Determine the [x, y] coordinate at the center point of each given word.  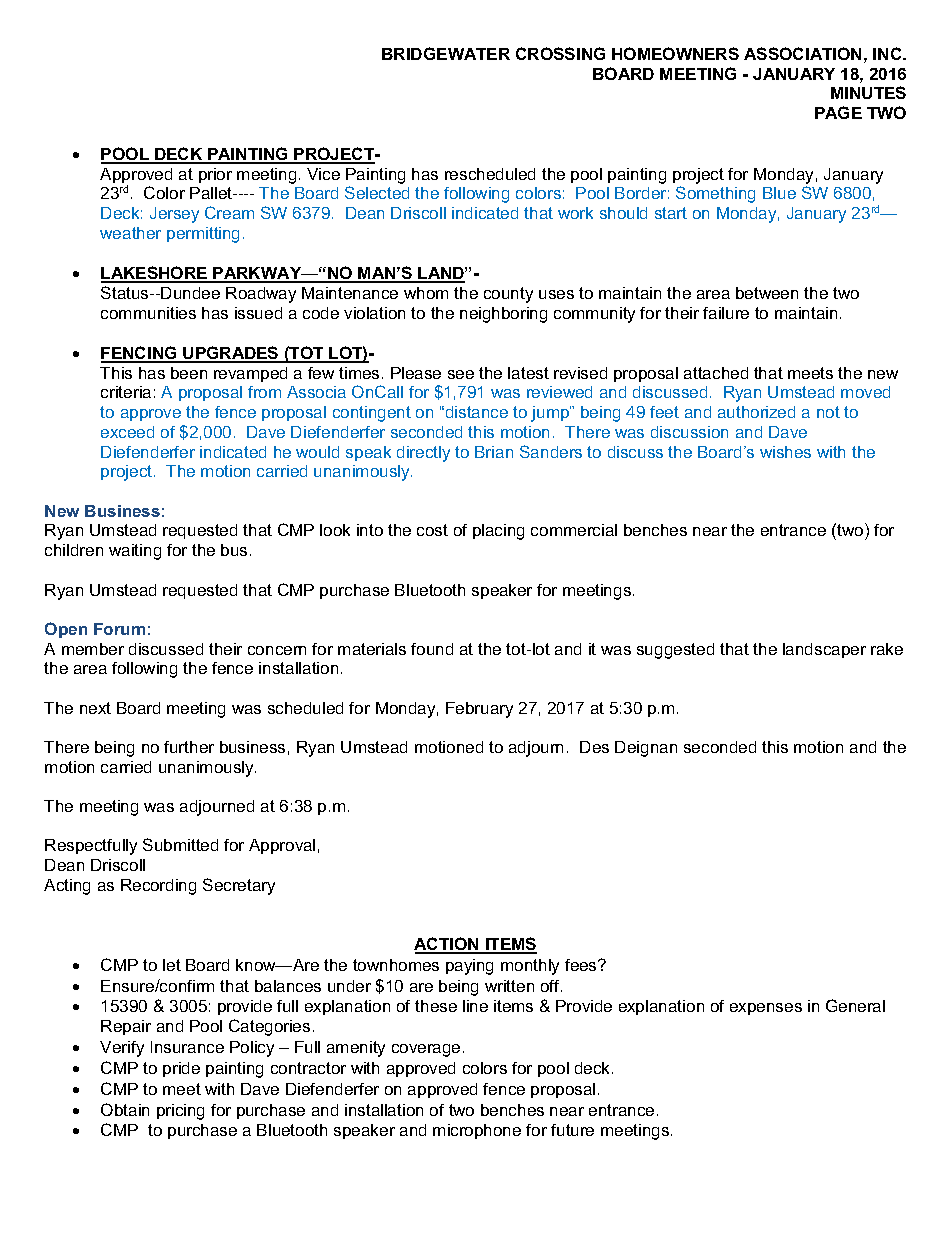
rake [887, 649]
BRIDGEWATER [446, 53]
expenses [766, 1009]
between [767, 293]
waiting [135, 552]
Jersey [174, 215]
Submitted [180, 844]
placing [498, 532]
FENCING [140, 354]
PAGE [838, 112]
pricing [180, 1112]
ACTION [447, 945]
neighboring [503, 315]
